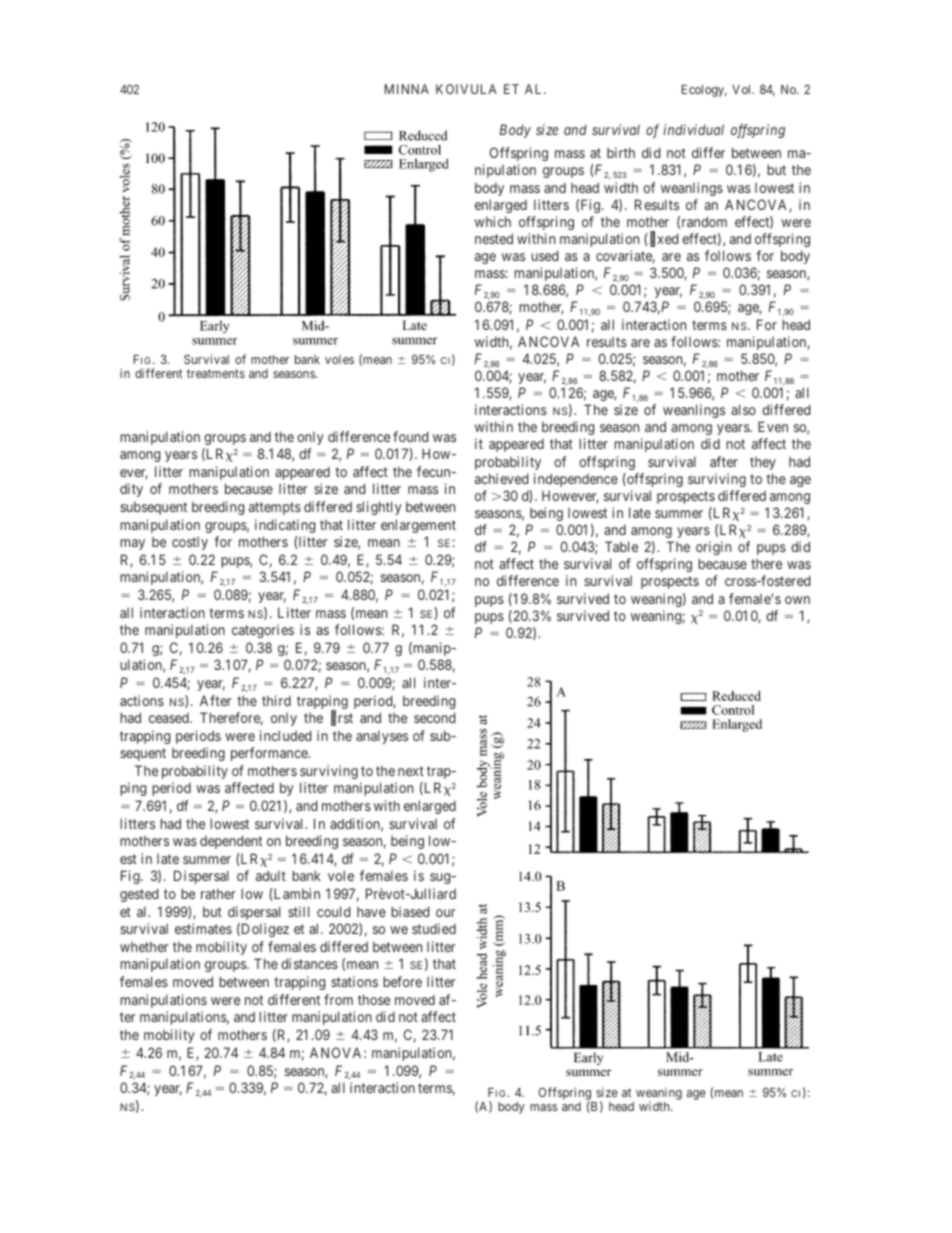 This image has height=1233, width=952. Describe the element at coordinates (190, 543) in the image. I see `costly` at that location.
